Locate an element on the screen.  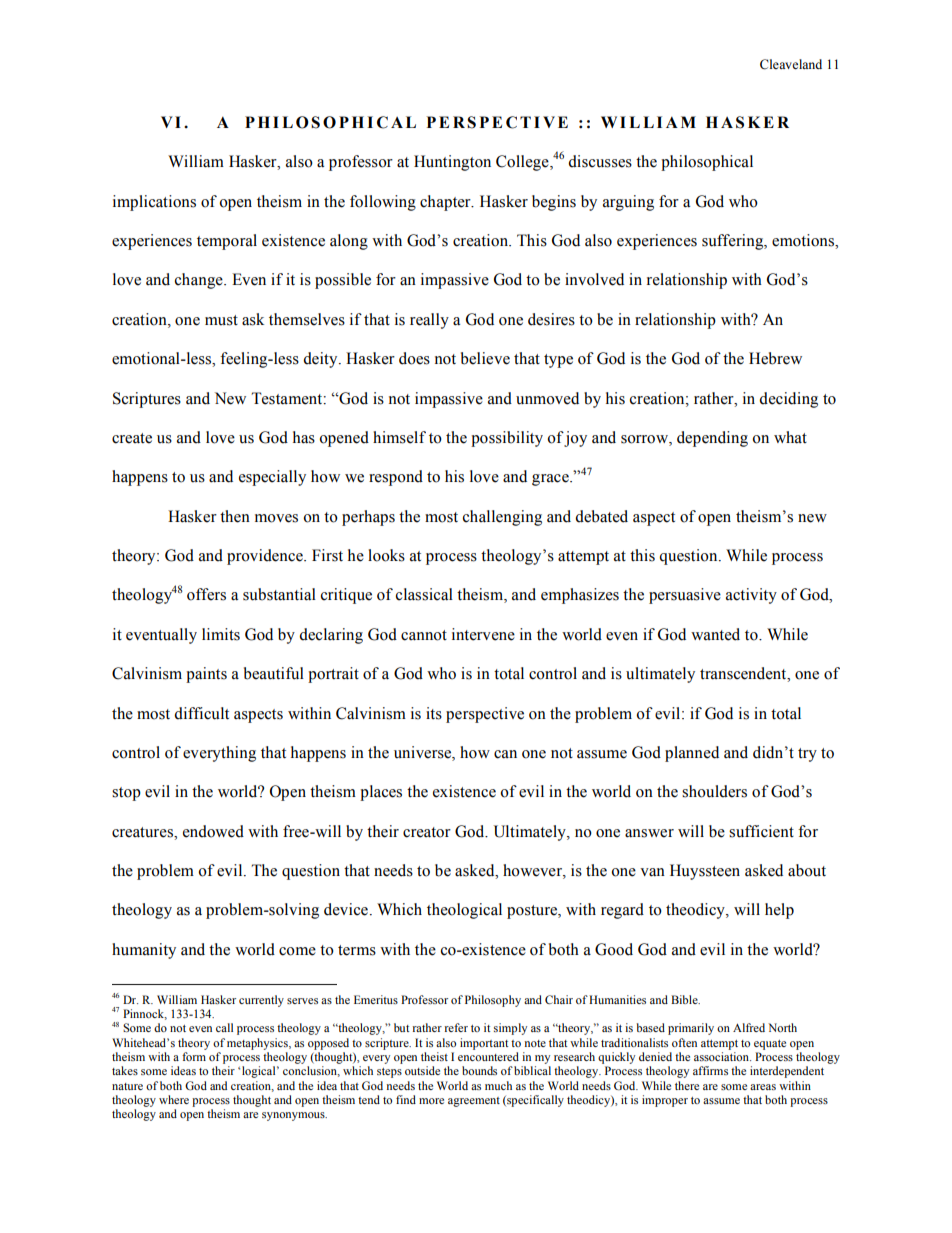
limits is located at coordinates (221, 634).
